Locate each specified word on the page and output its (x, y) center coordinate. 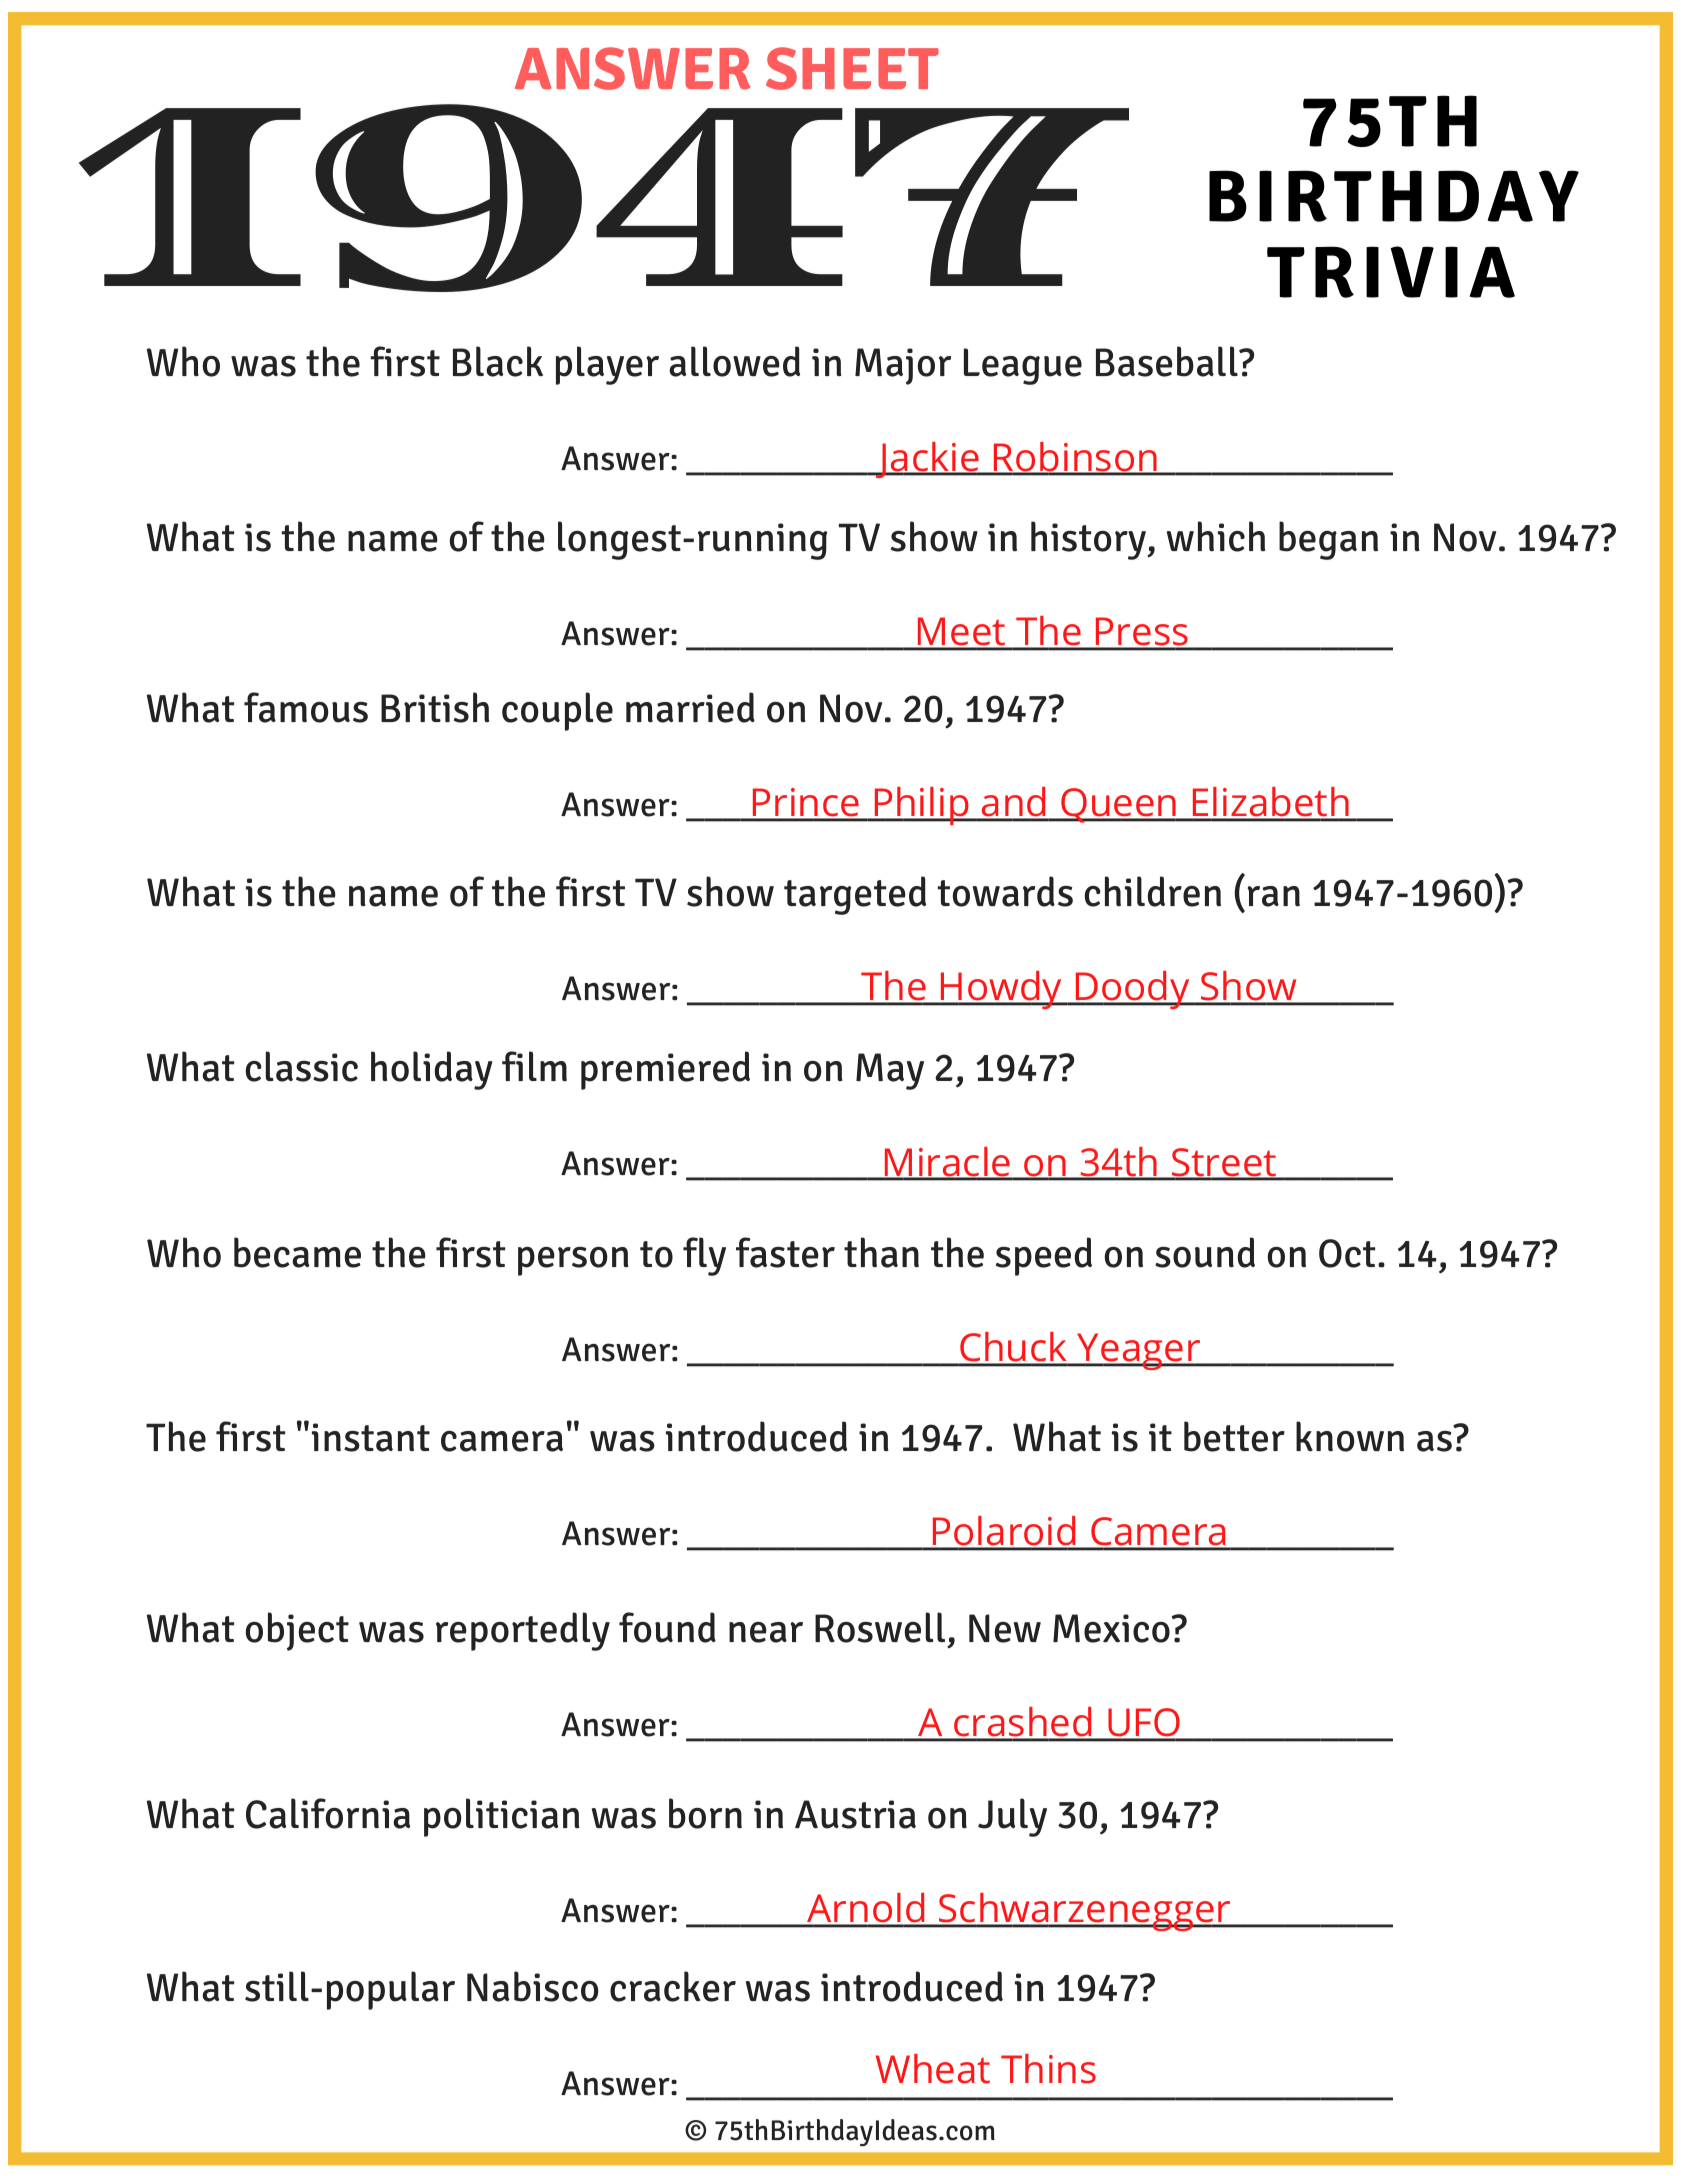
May (890, 1071)
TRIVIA (1391, 272)
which (1216, 536)
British (435, 707)
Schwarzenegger (1085, 1912)
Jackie (927, 460)
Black (498, 361)
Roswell (880, 1627)
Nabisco (533, 1986)
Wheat (933, 2069)
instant (371, 1437)
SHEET (852, 68)
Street (1224, 1163)
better (1234, 1436)
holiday (432, 1070)
